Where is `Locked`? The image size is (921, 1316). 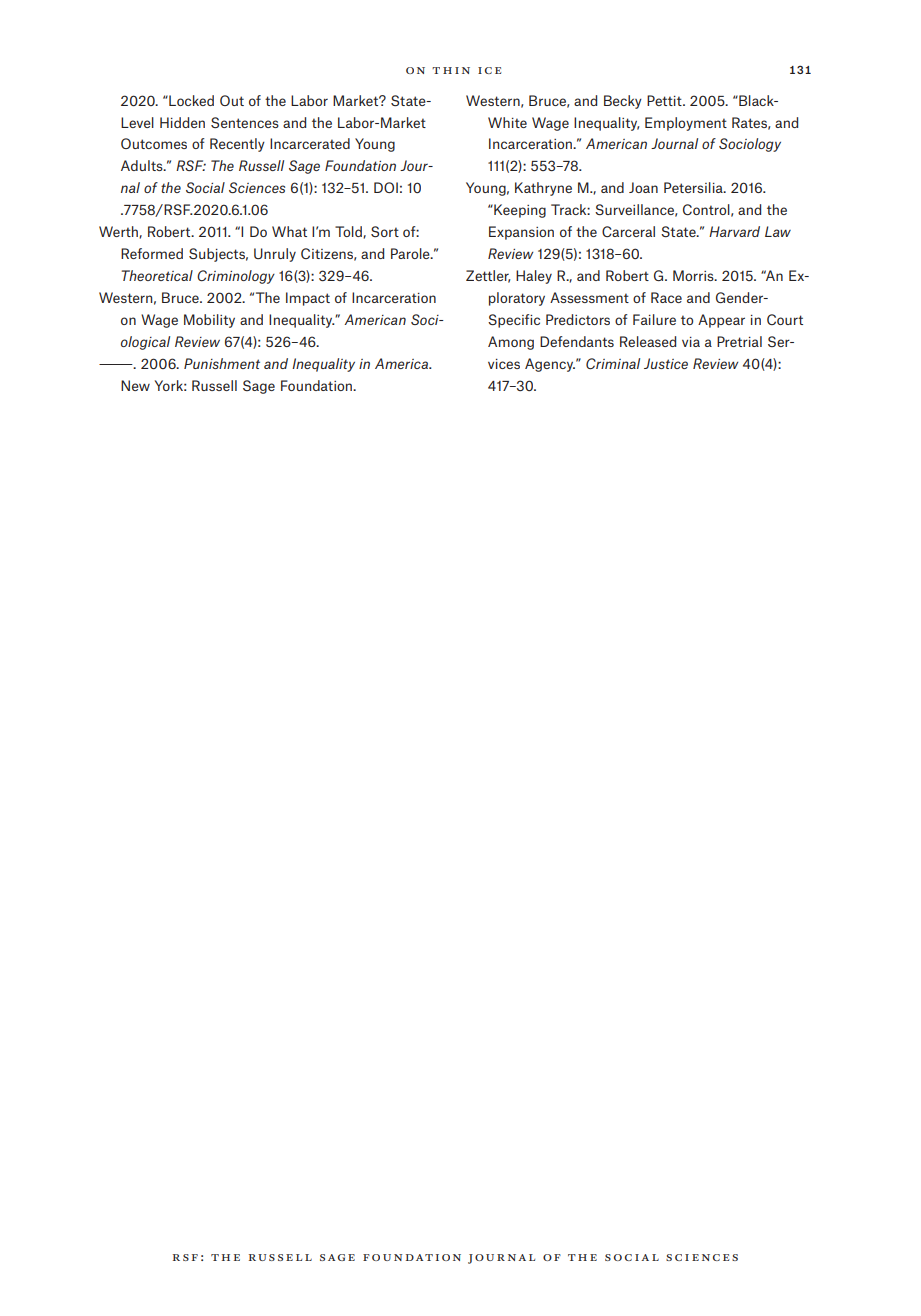 Locked is located at coordinates (190, 100).
